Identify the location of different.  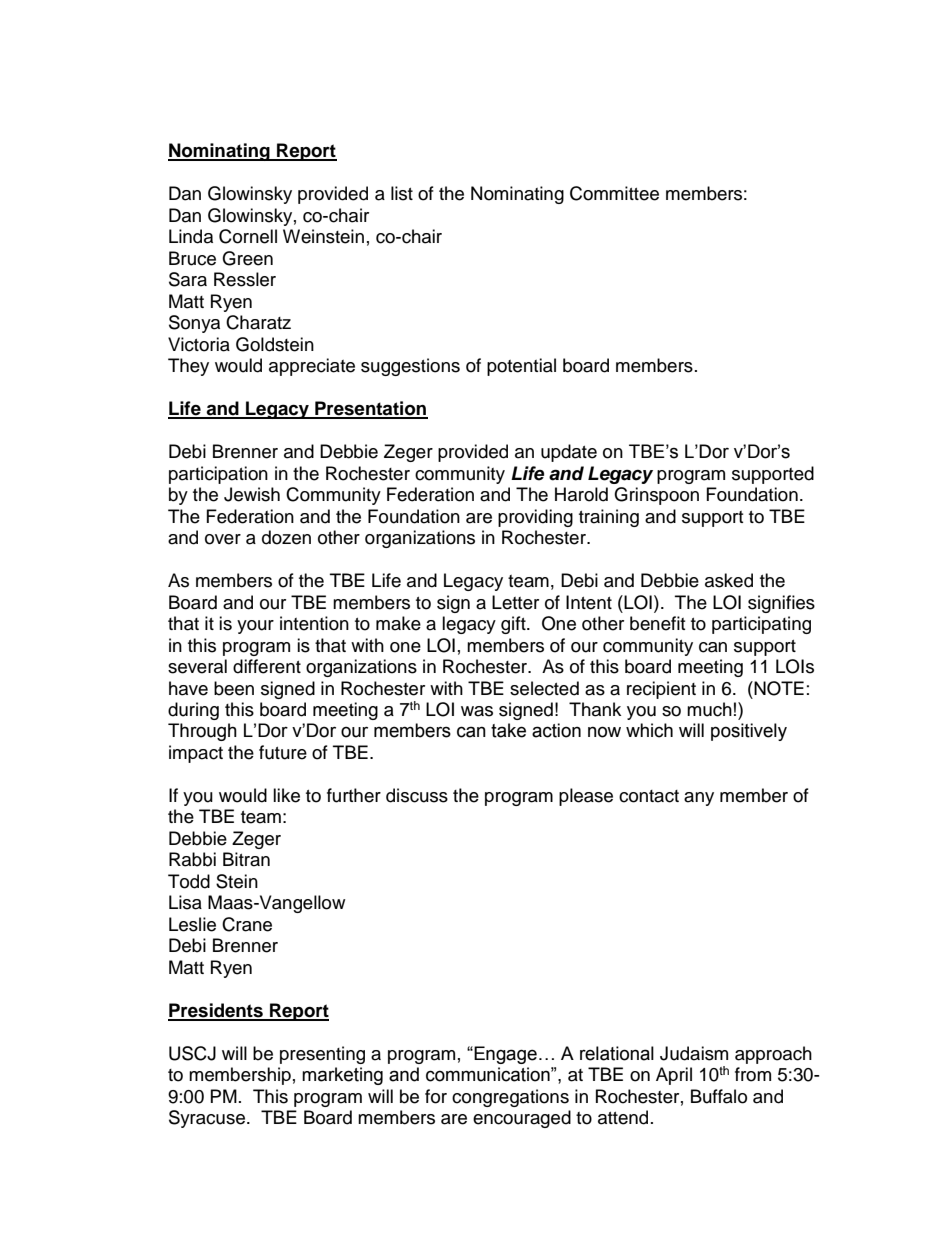
(267, 666).
